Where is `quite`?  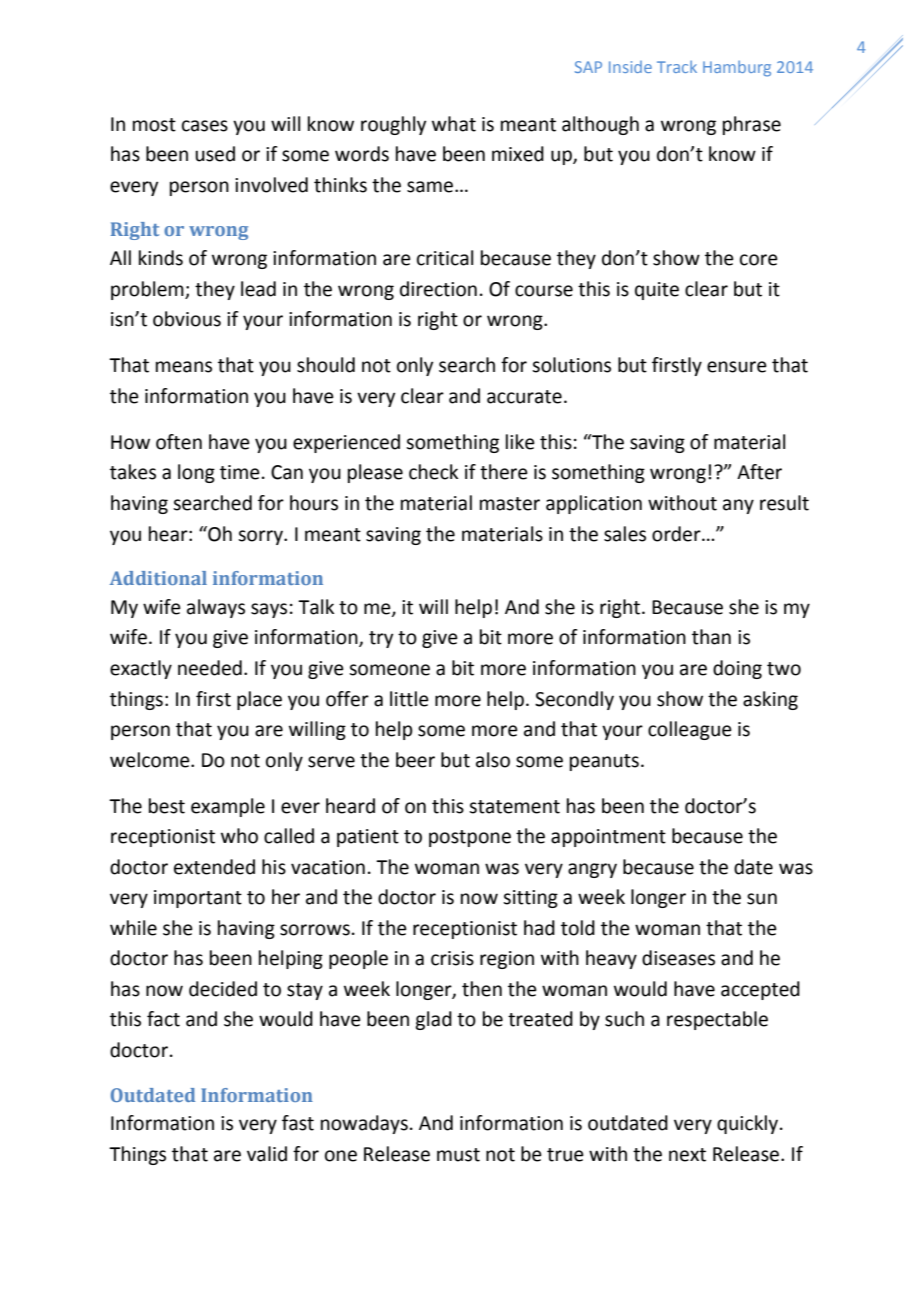 quite is located at coordinates (657, 291).
